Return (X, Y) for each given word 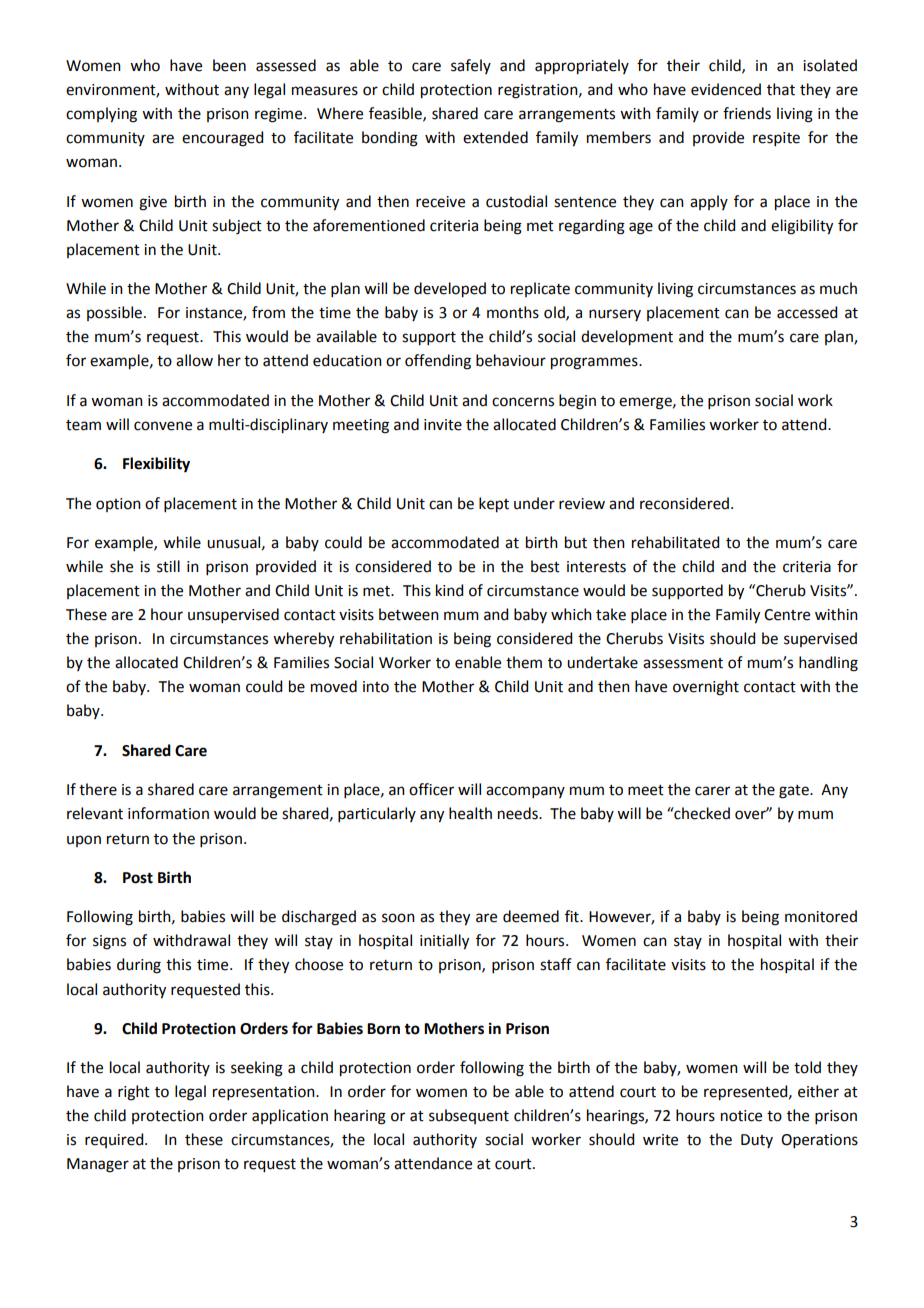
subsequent (469, 1116)
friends (747, 113)
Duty (757, 1141)
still (168, 566)
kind (449, 590)
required (115, 1140)
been (229, 65)
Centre (787, 615)
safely (471, 66)
